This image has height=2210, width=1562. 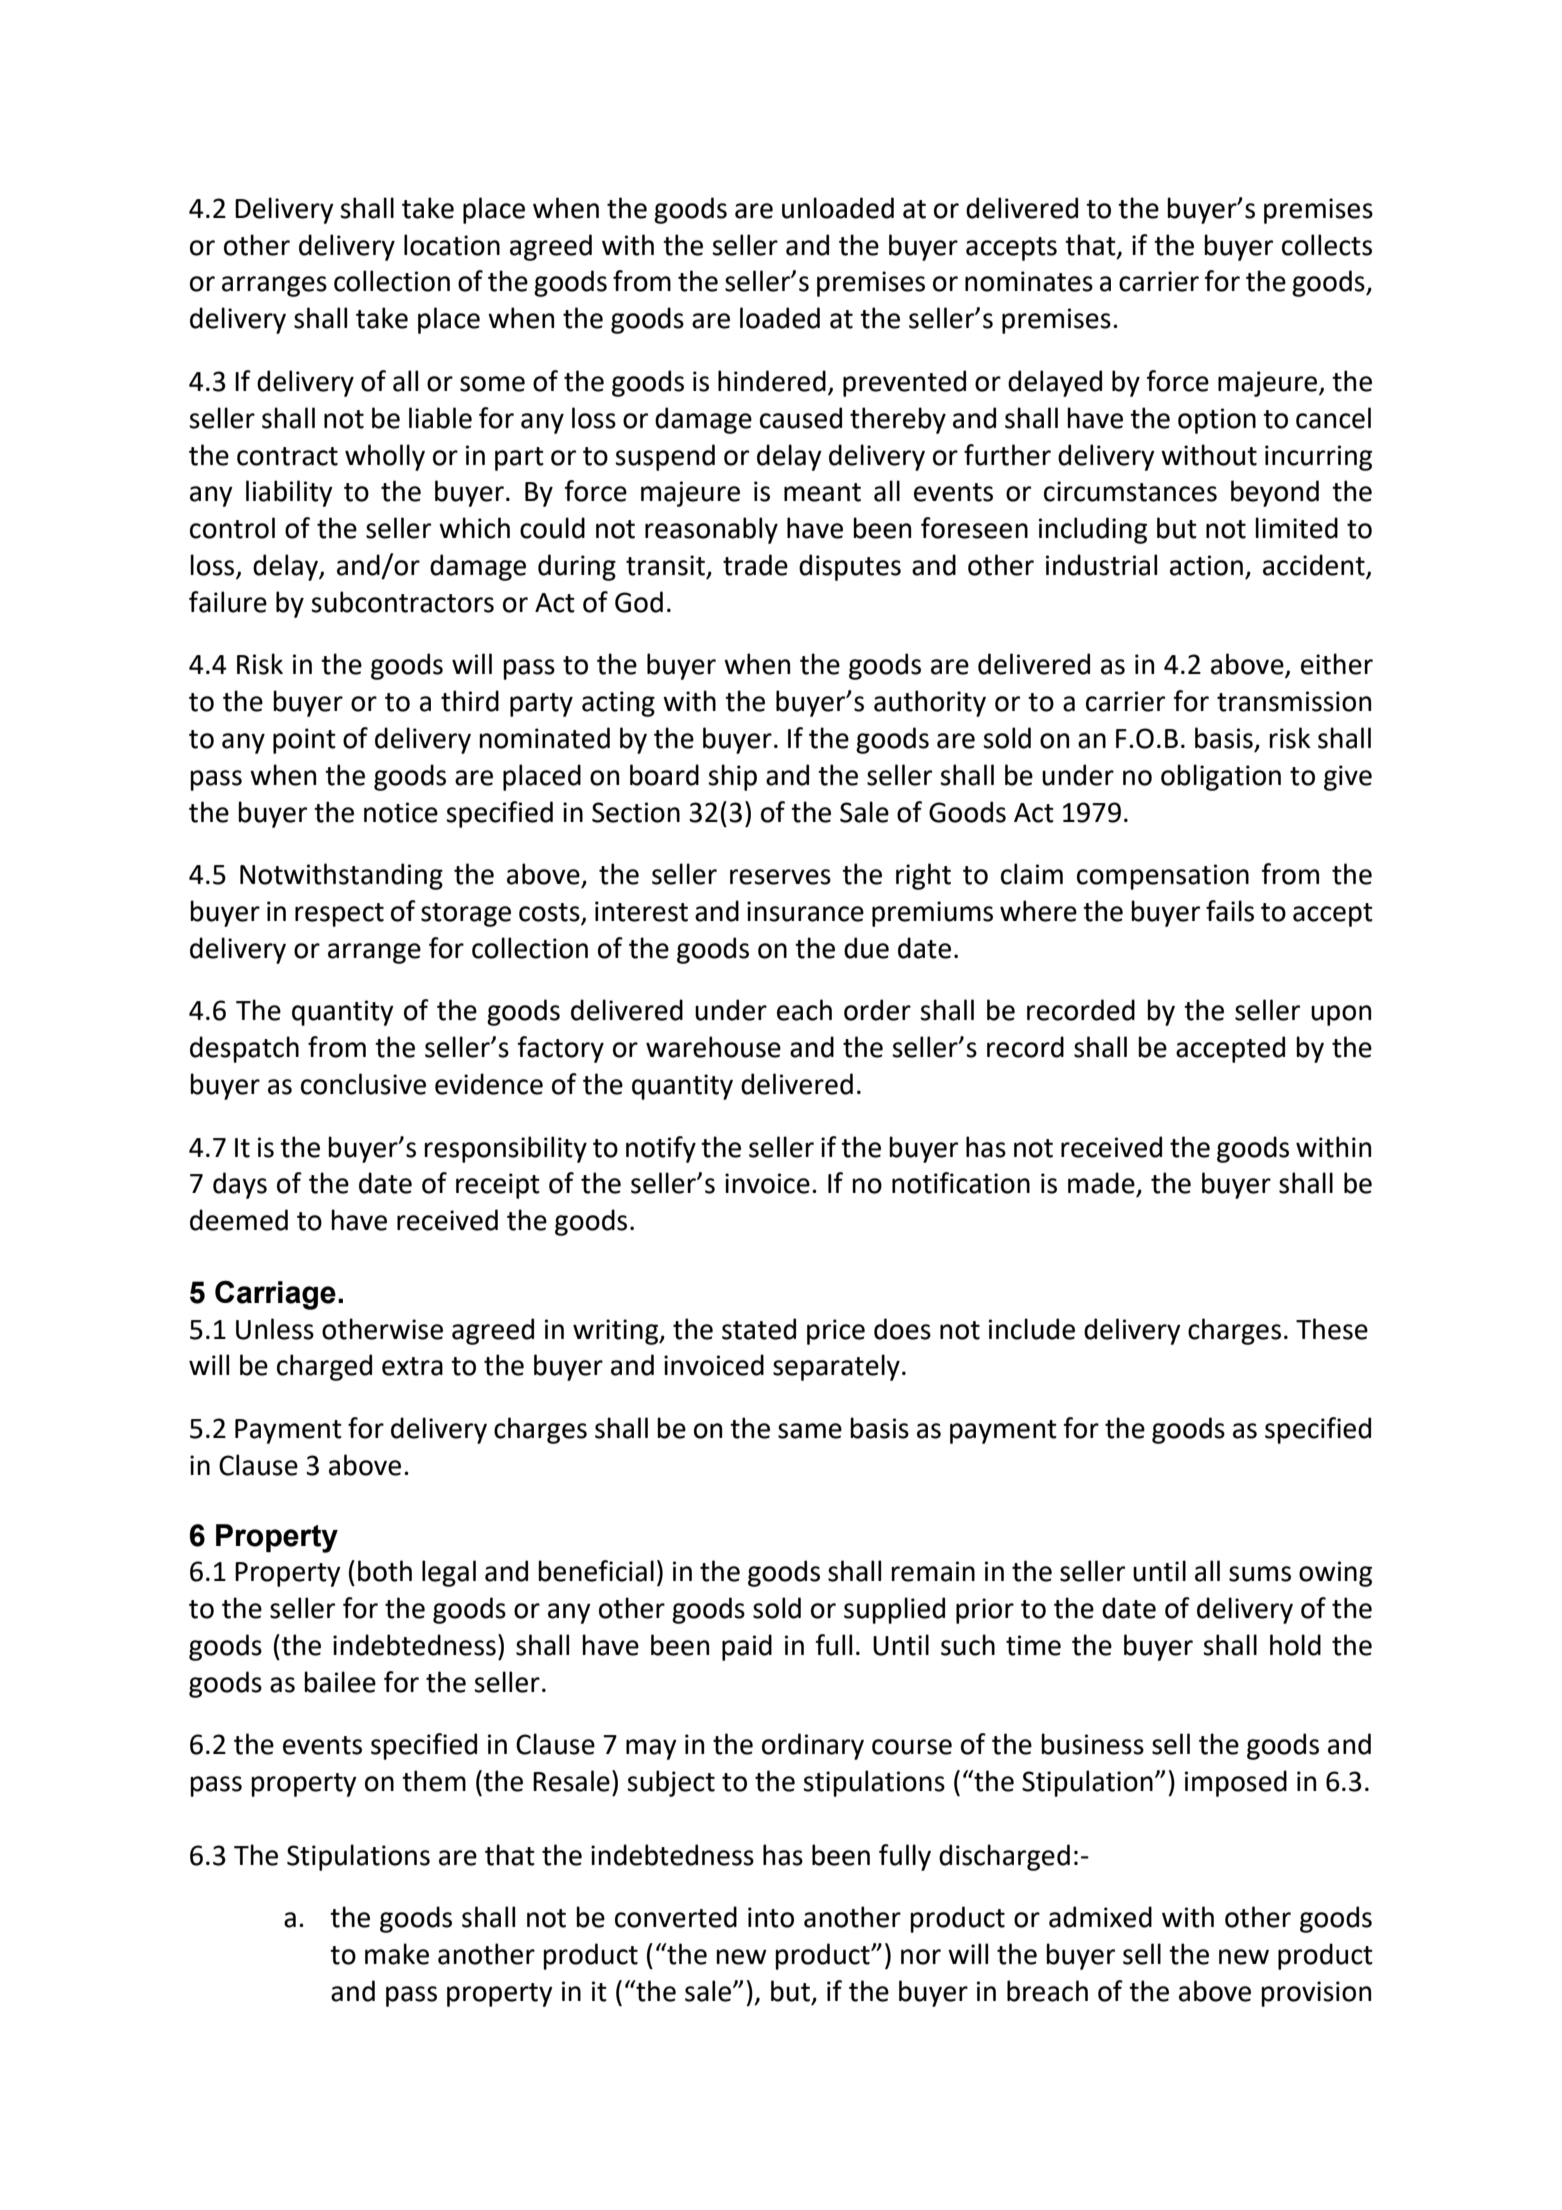 I want to click on hindered, so click(x=772, y=381).
